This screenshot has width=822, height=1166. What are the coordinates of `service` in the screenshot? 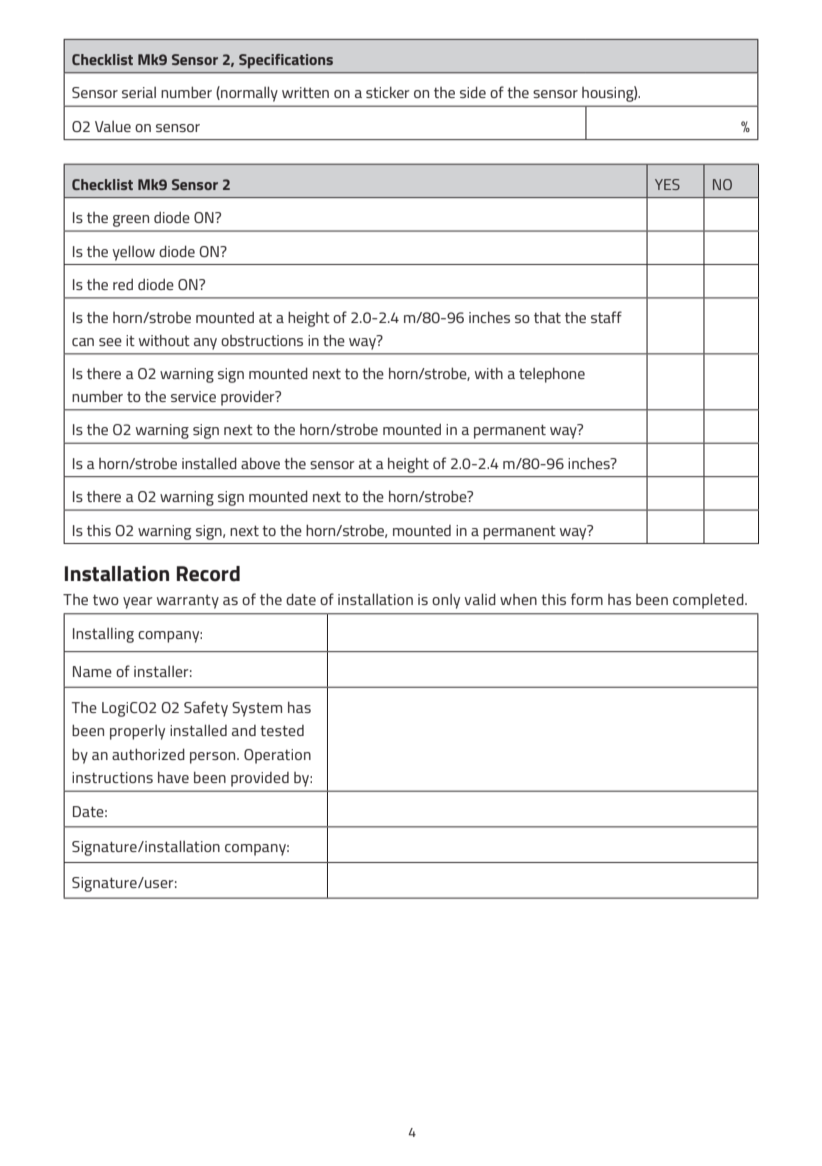 It's located at (193, 396).
